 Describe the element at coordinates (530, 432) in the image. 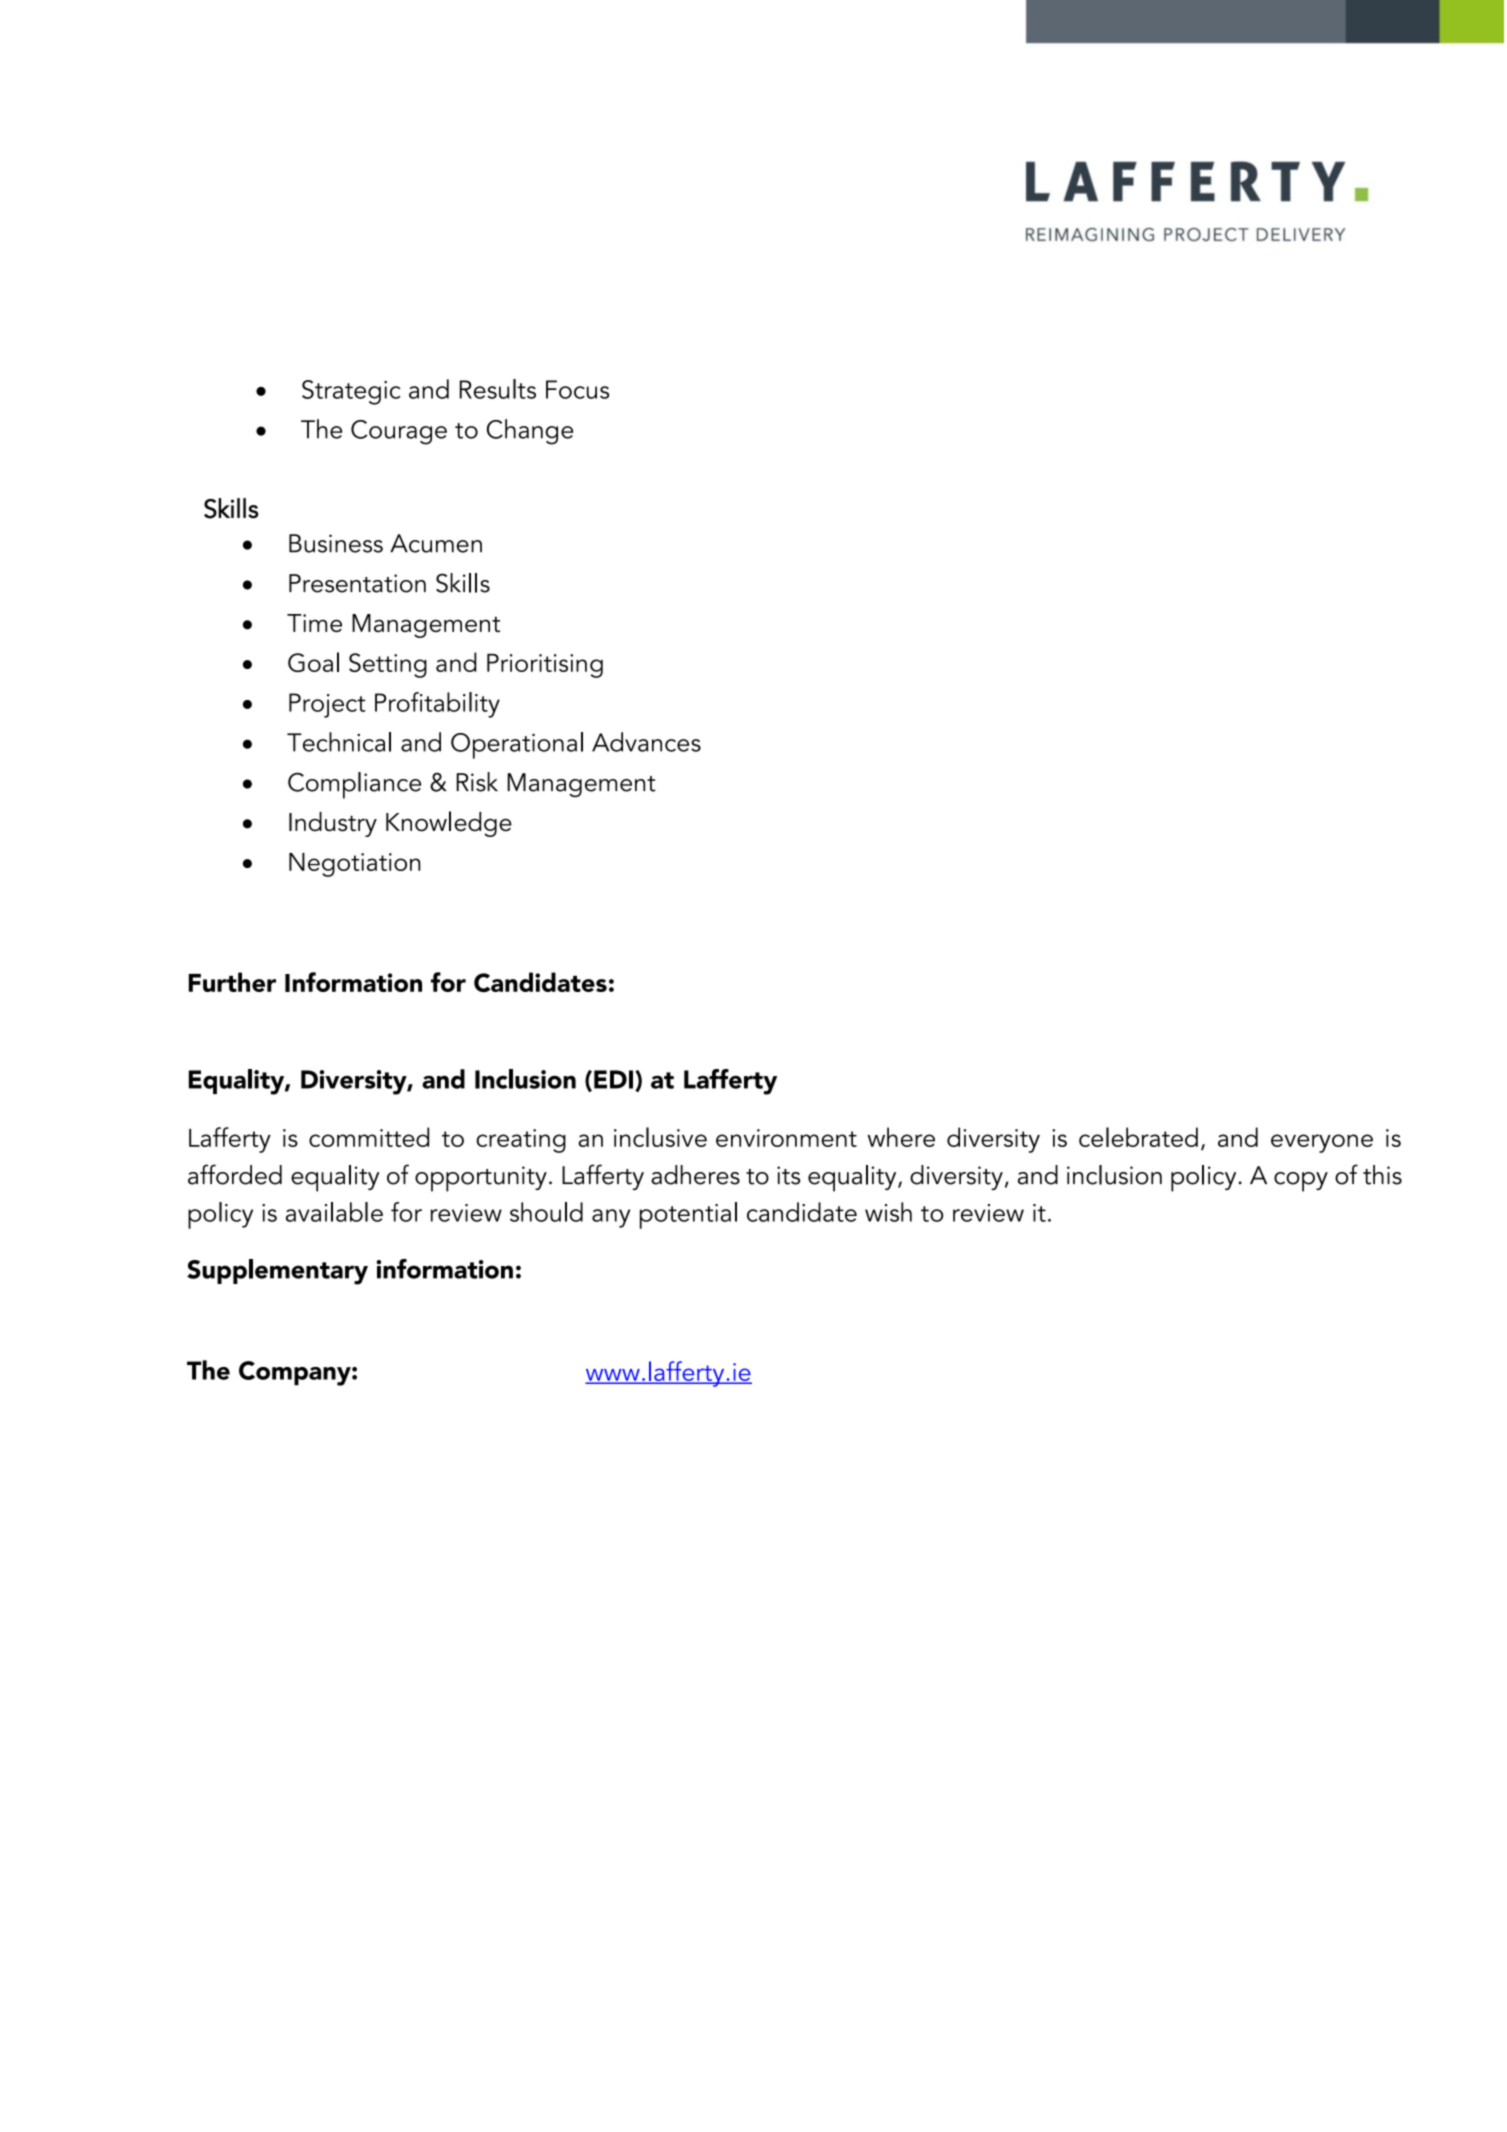

I see `Change` at that location.
